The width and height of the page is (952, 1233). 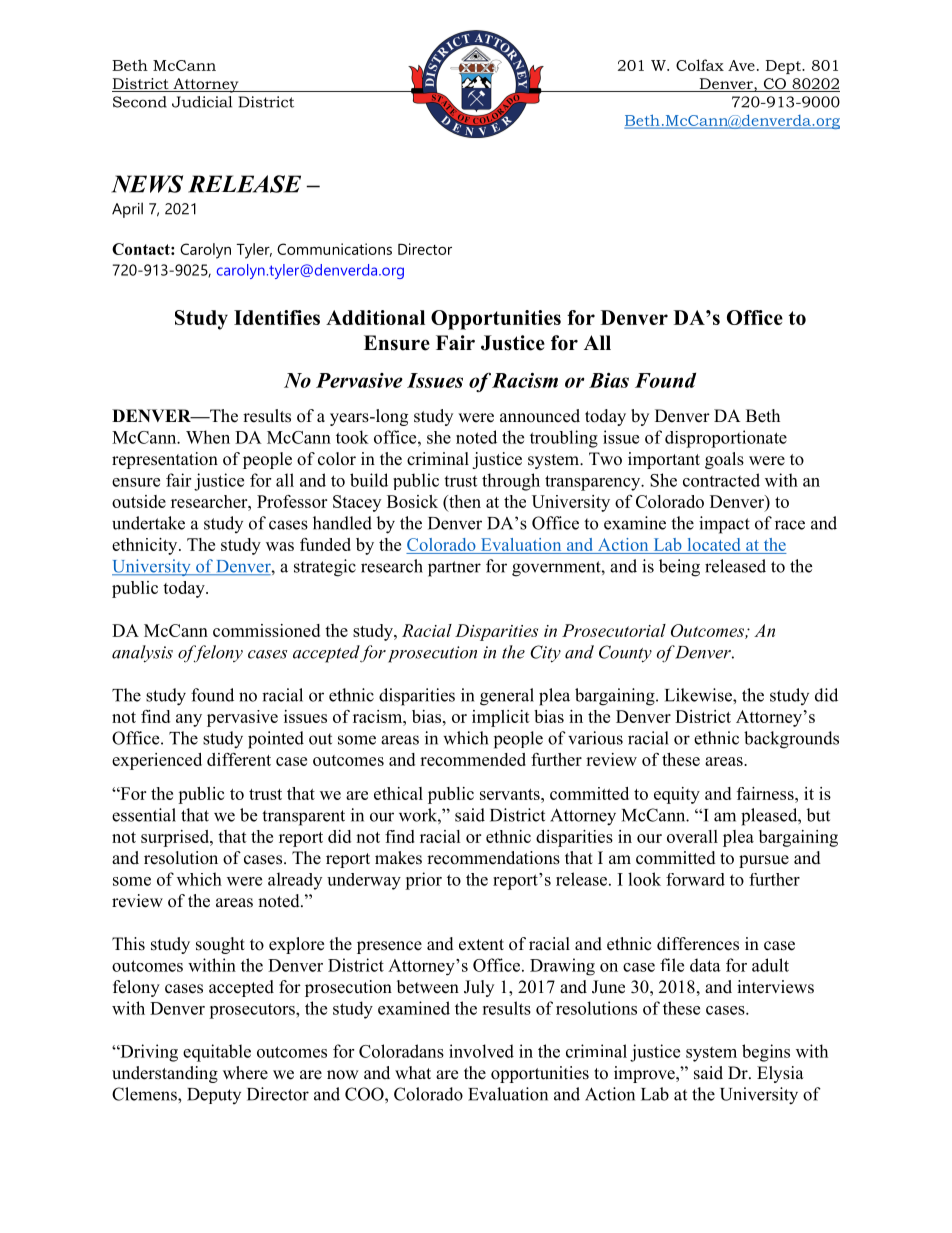 I want to click on Colfax, so click(x=700, y=65).
